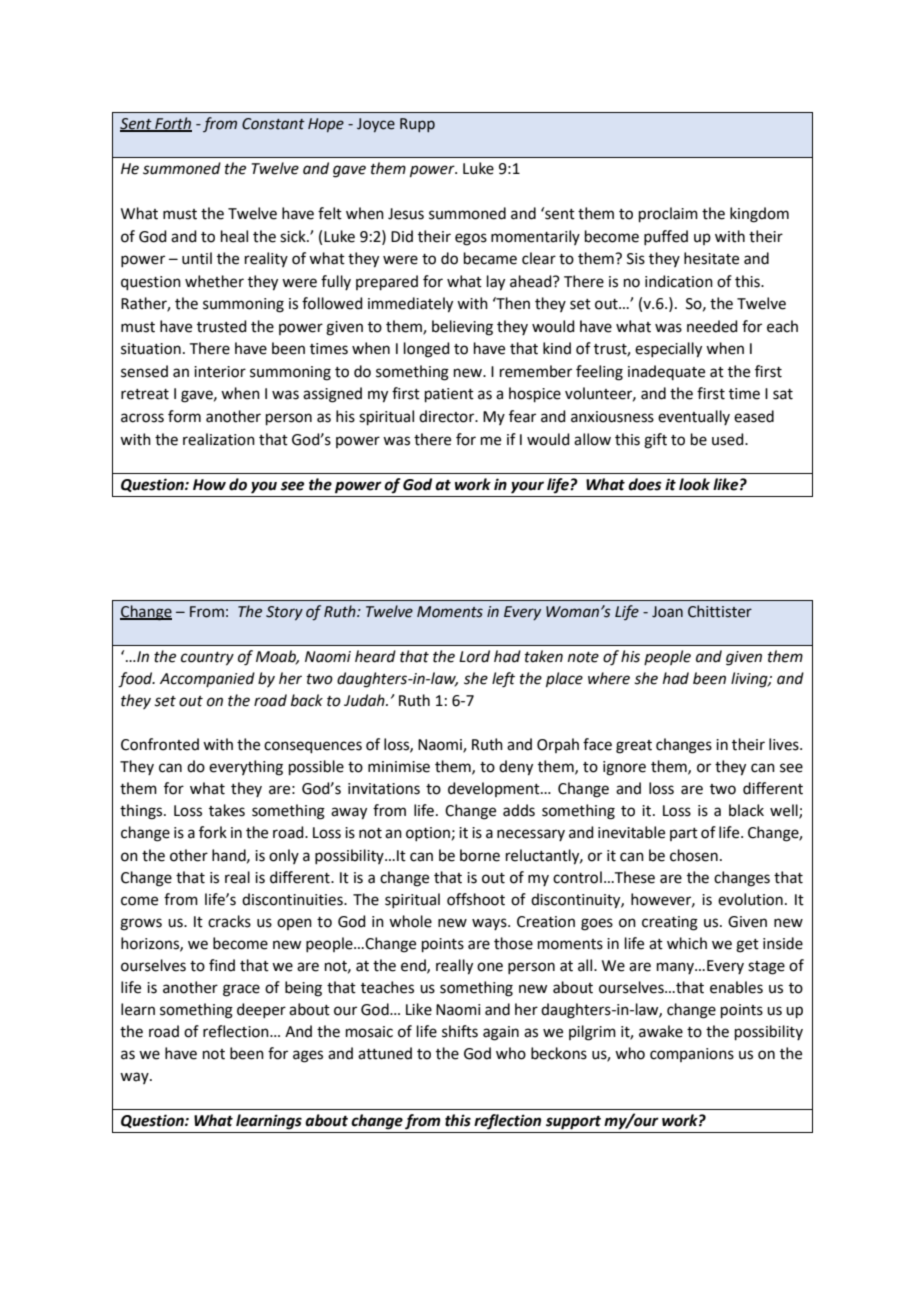 The width and height of the screenshot is (924, 1308). What do you see at coordinates (308, 1056) in the screenshot?
I see `ages` at bounding box center [308, 1056].
